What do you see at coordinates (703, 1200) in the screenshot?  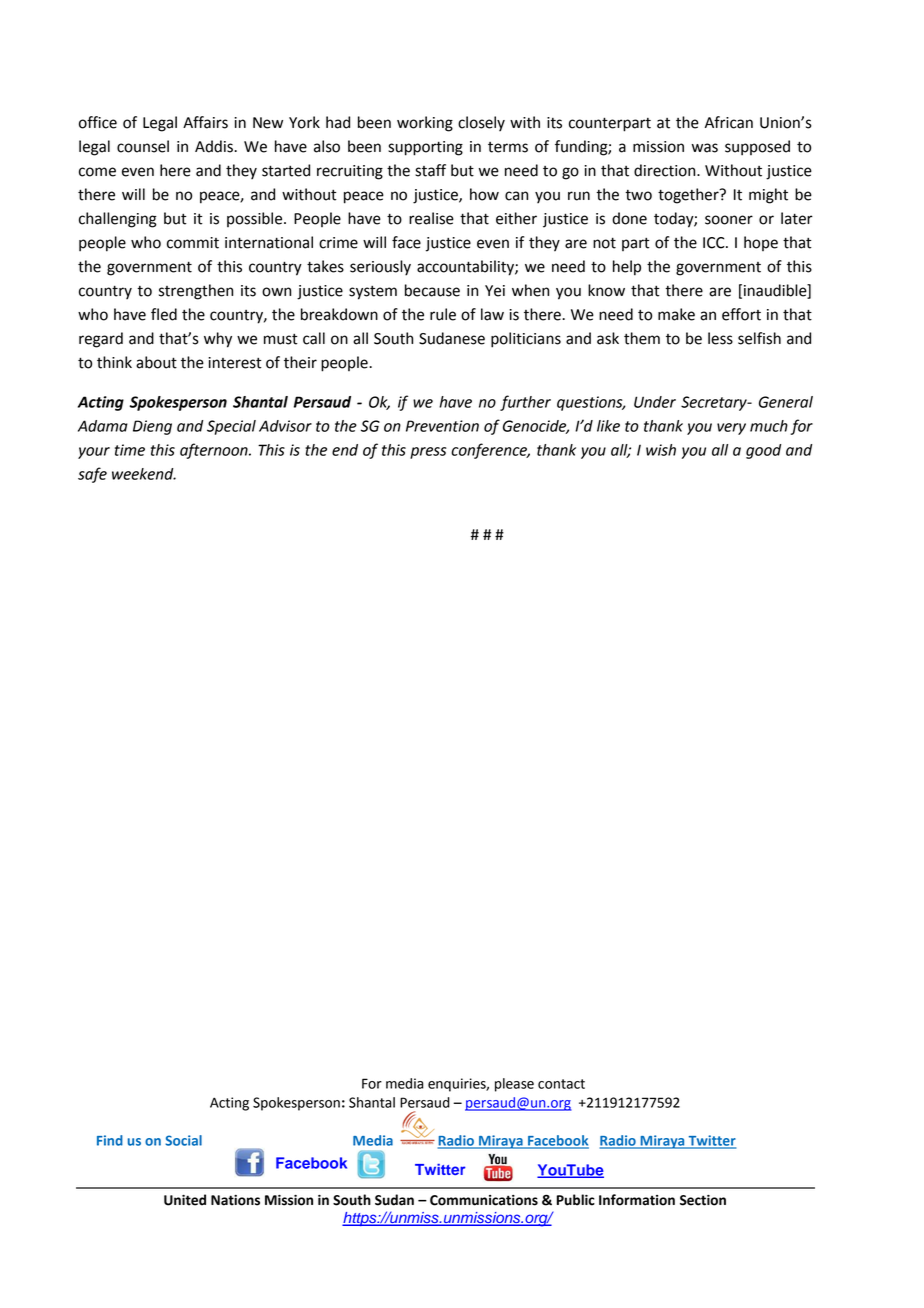 I see `Section` at bounding box center [703, 1200].
